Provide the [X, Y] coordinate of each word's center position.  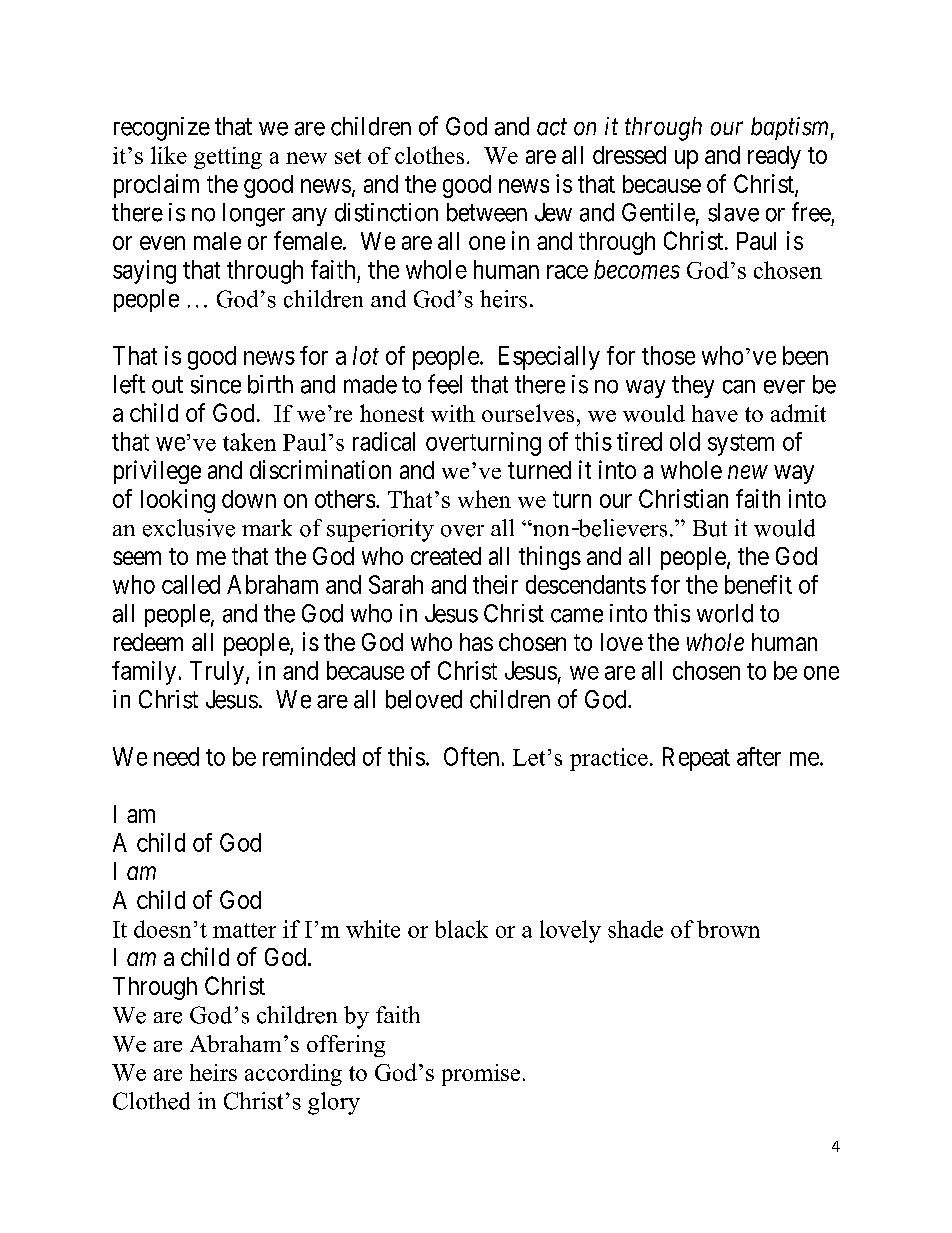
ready [774, 157]
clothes [429, 155]
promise [481, 1075]
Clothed [151, 1101]
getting [228, 158]
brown [728, 929]
